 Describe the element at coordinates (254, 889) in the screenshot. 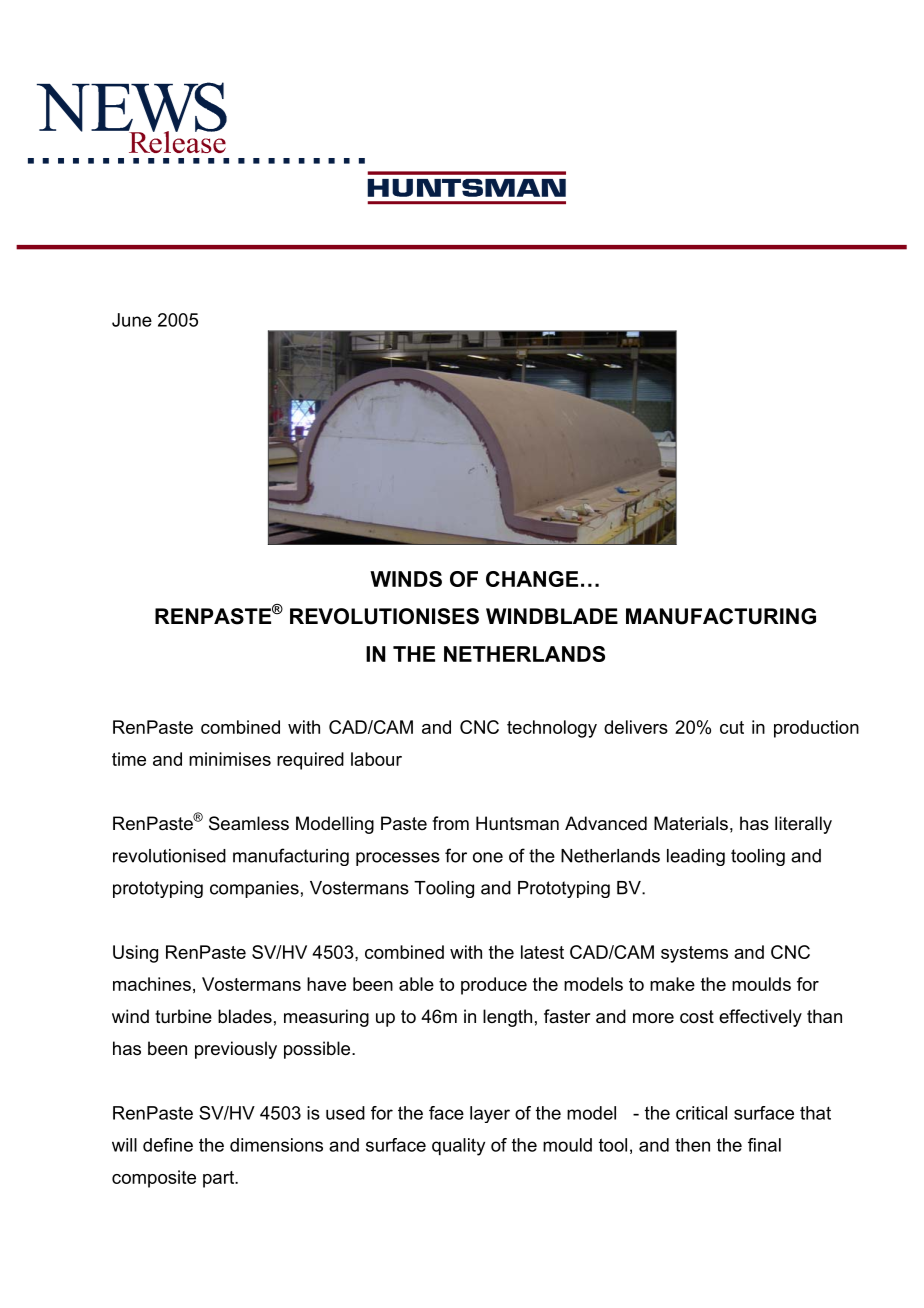

I see `companies` at that location.
